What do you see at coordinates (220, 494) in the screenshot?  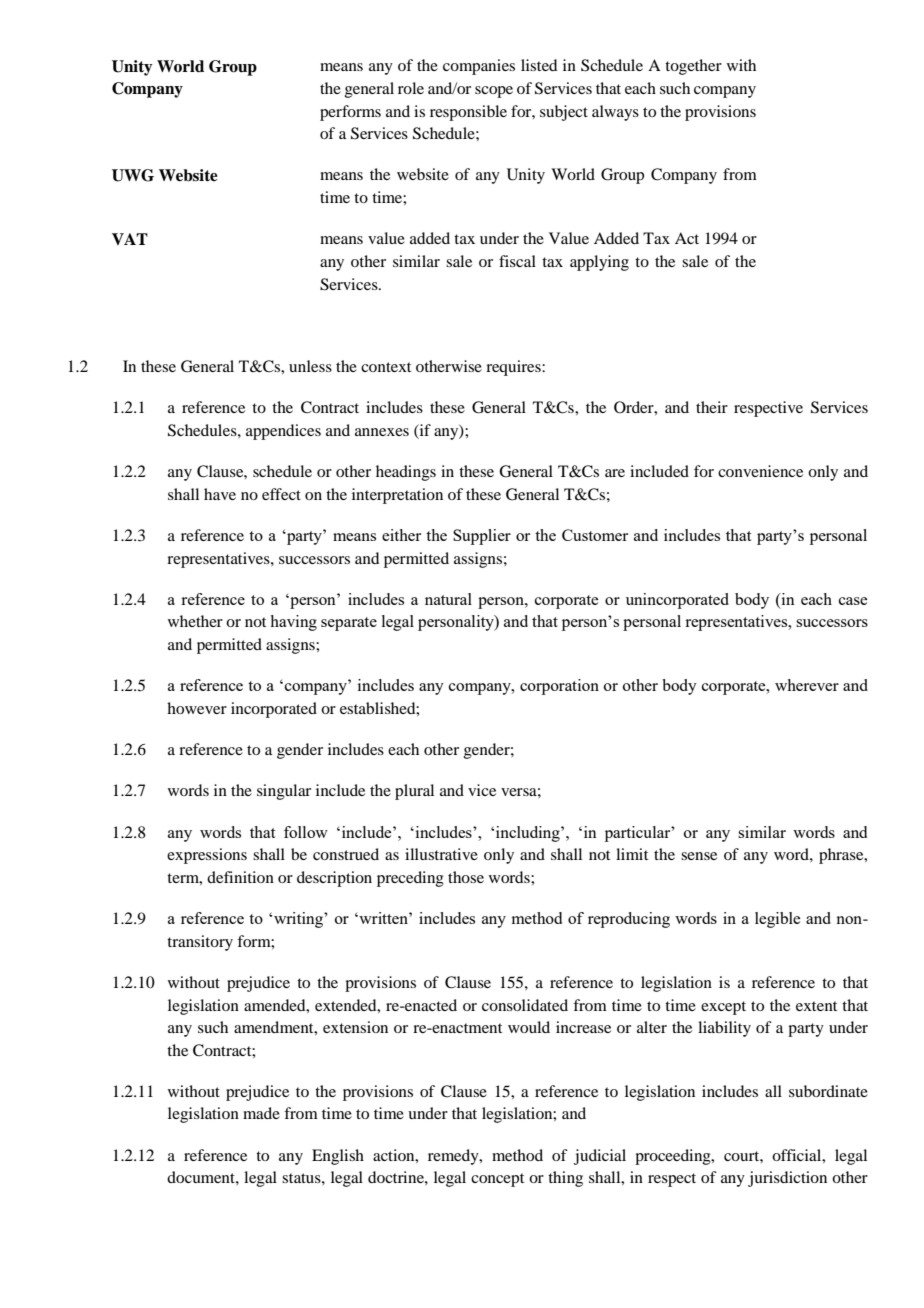 I see `have` at bounding box center [220, 494].
